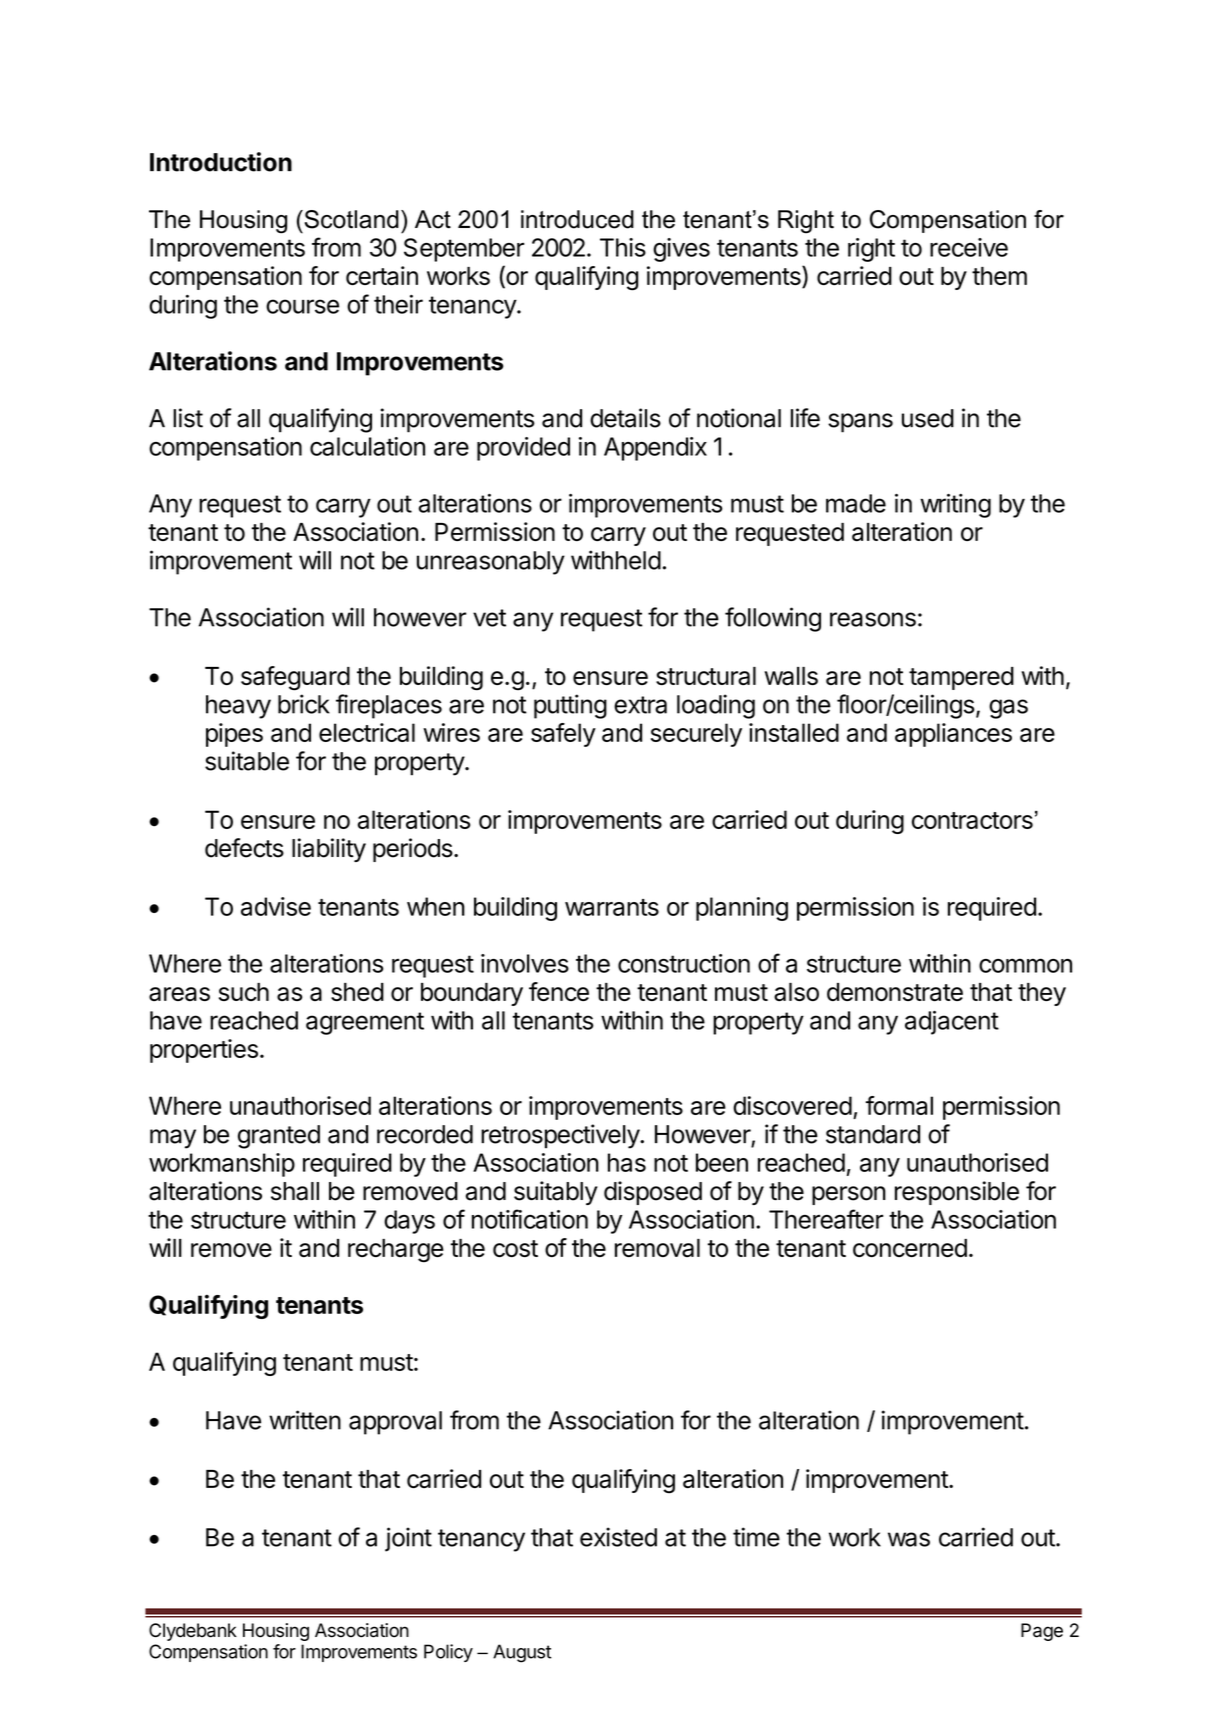 This page has height=1735, width=1227. Describe the element at coordinates (559, 991) in the page. I see `fence` at that location.
